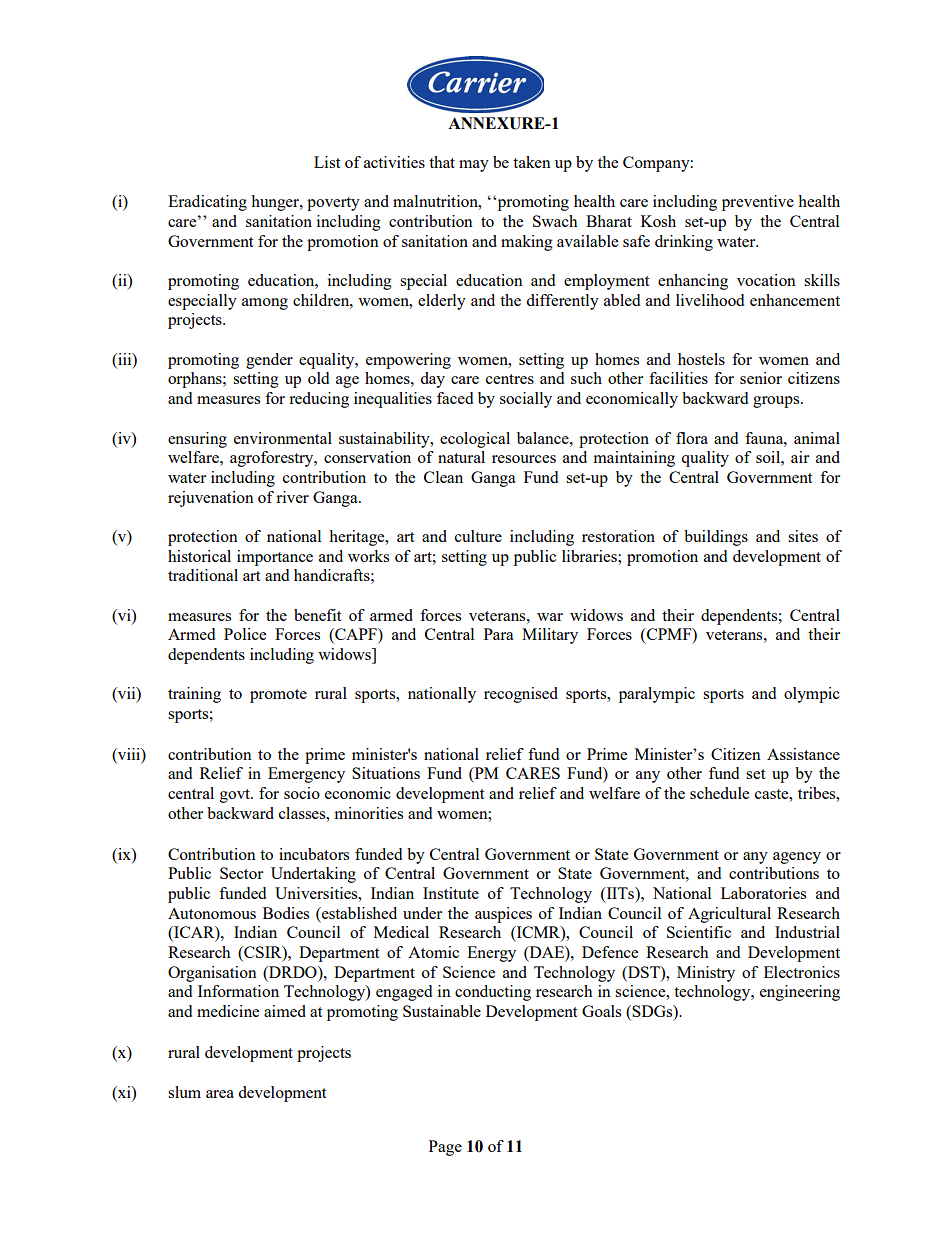 This document has height=1233, width=952. What do you see at coordinates (812, 695) in the document?
I see `olympic` at bounding box center [812, 695].
